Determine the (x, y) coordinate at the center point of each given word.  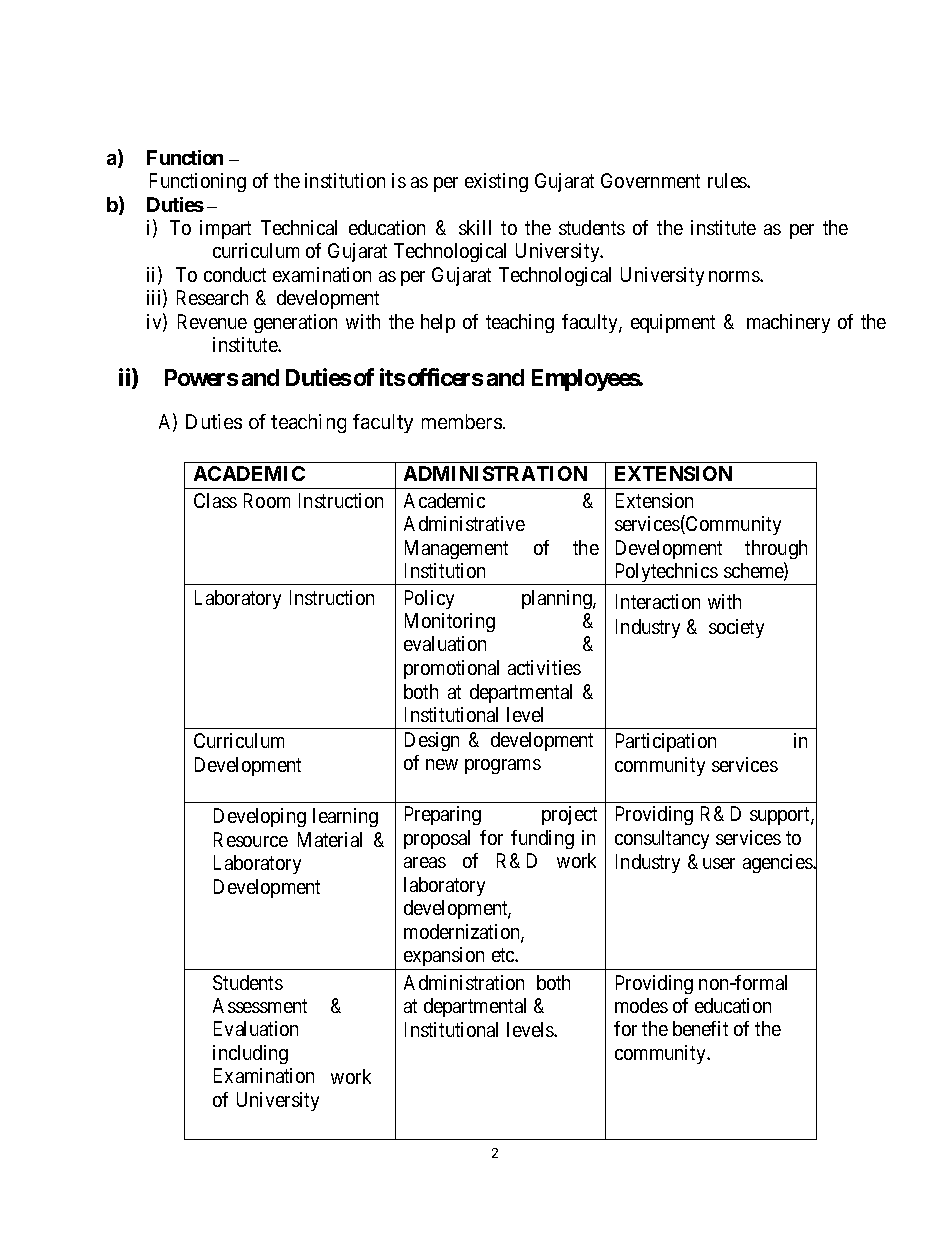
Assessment (260, 1005)
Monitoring (450, 622)
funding (542, 839)
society (736, 628)
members (462, 421)
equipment (673, 323)
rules (728, 180)
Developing (260, 817)
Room (267, 500)
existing (496, 182)
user (719, 863)
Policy (429, 599)
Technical (299, 227)
